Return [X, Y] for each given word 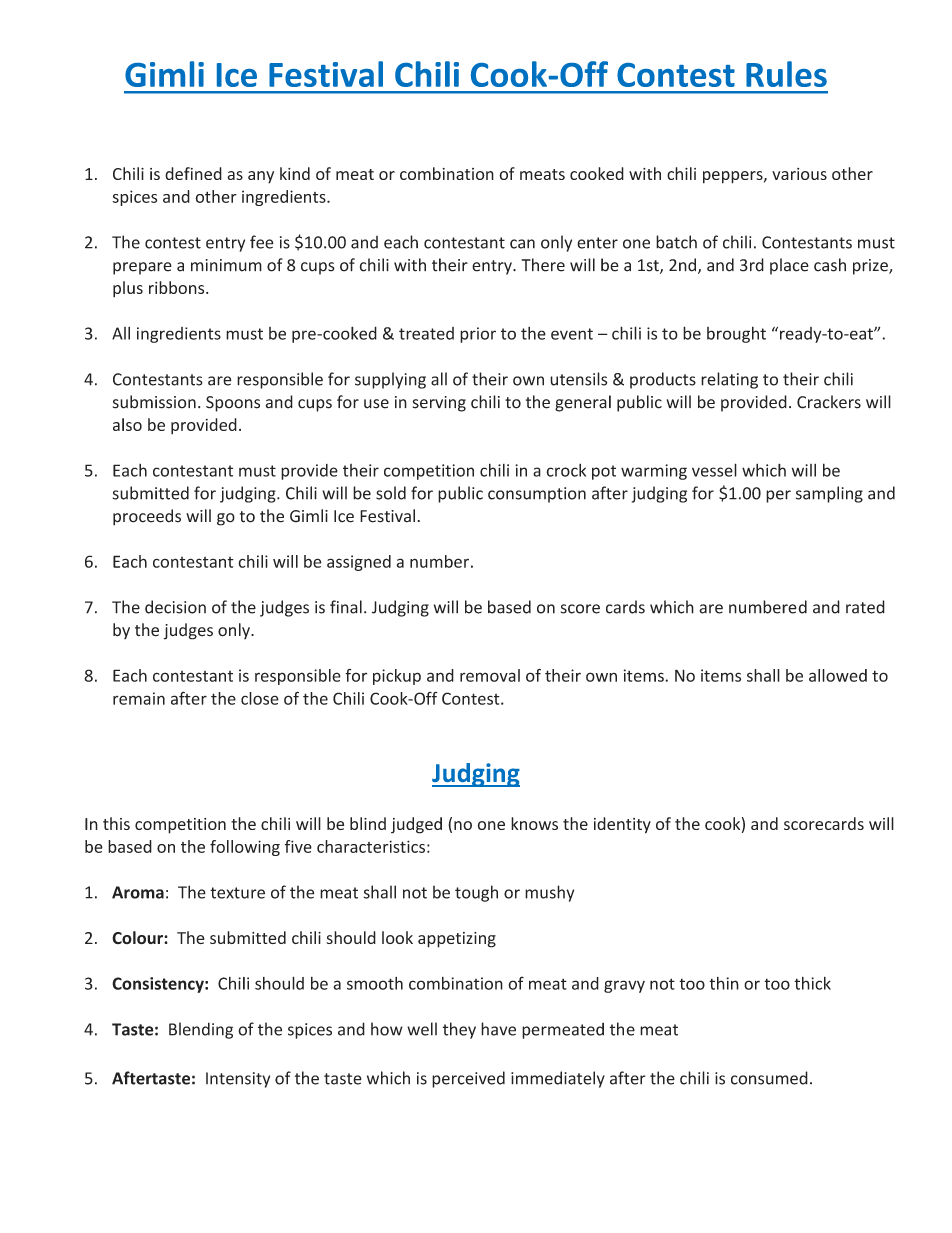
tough [476, 893]
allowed [838, 675]
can [522, 244]
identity [622, 825]
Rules [786, 74]
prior [478, 335]
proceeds [147, 517]
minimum [226, 265]
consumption [537, 495]
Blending [201, 1030]
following [245, 848]
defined [193, 173]
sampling [829, 494]
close [260, 698]
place [789, 266]
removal [490, 675]
